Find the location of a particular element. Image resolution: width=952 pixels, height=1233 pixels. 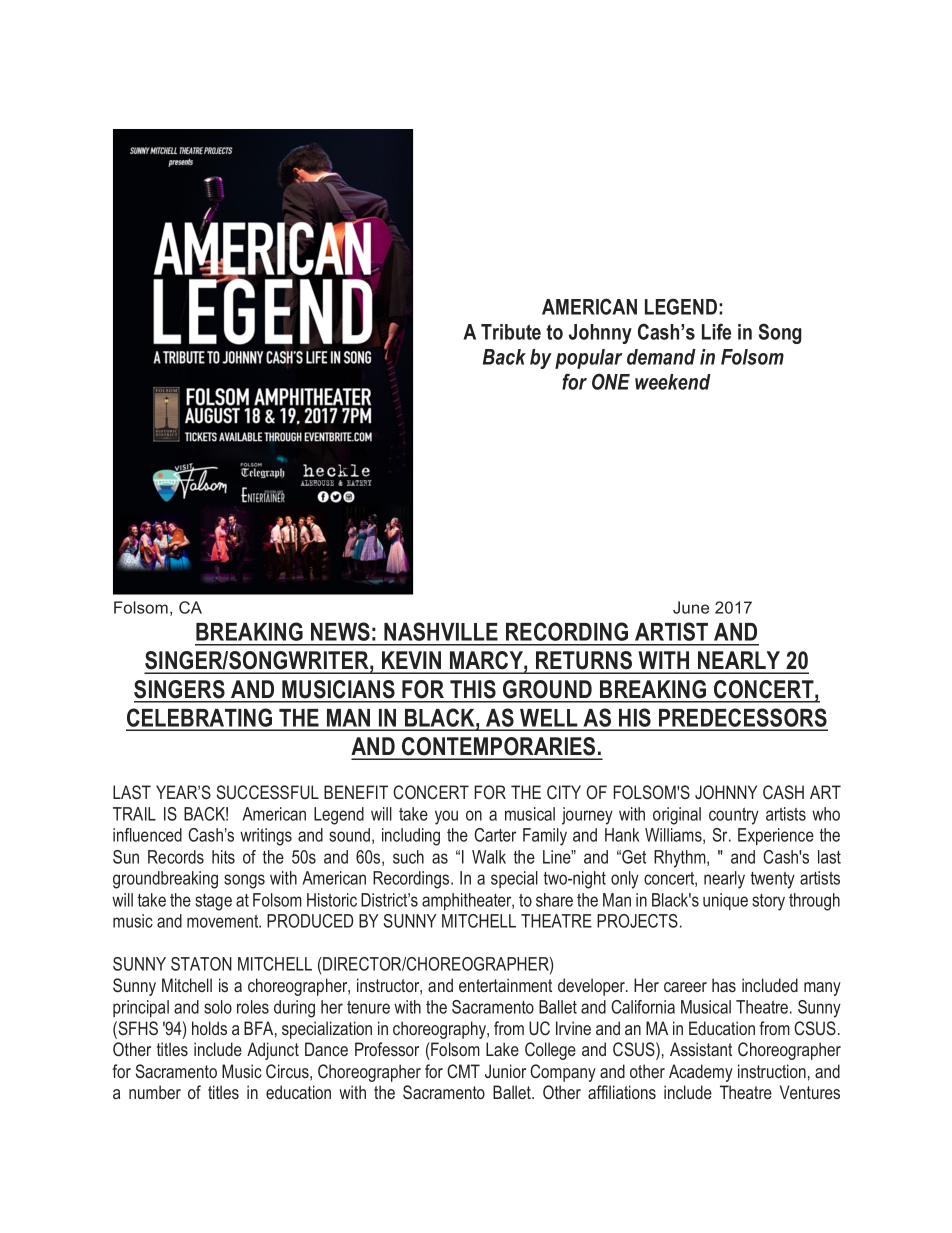

weekend is located at coordinates (673, 382).
